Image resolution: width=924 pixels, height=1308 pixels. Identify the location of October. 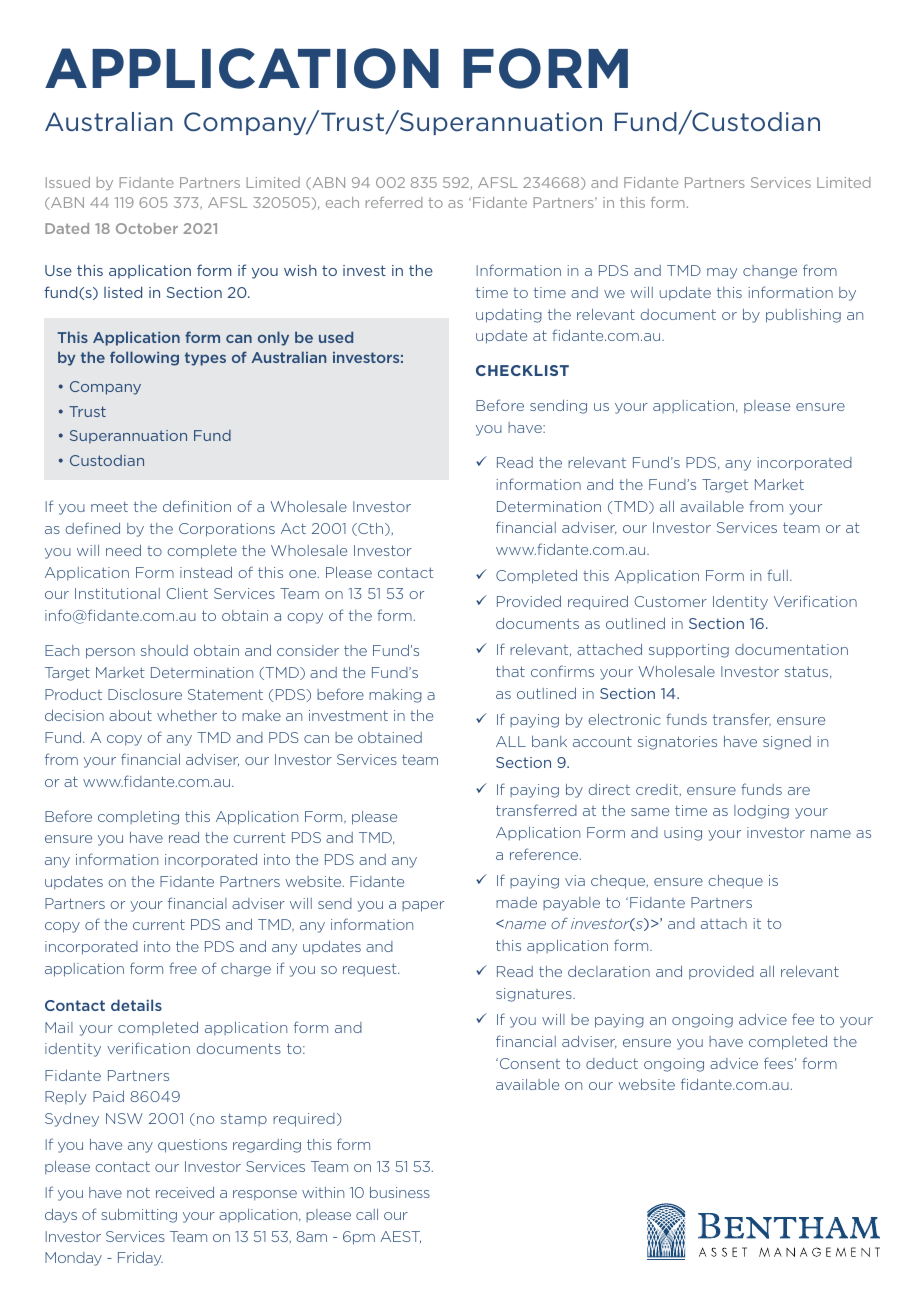
(147, 228).
